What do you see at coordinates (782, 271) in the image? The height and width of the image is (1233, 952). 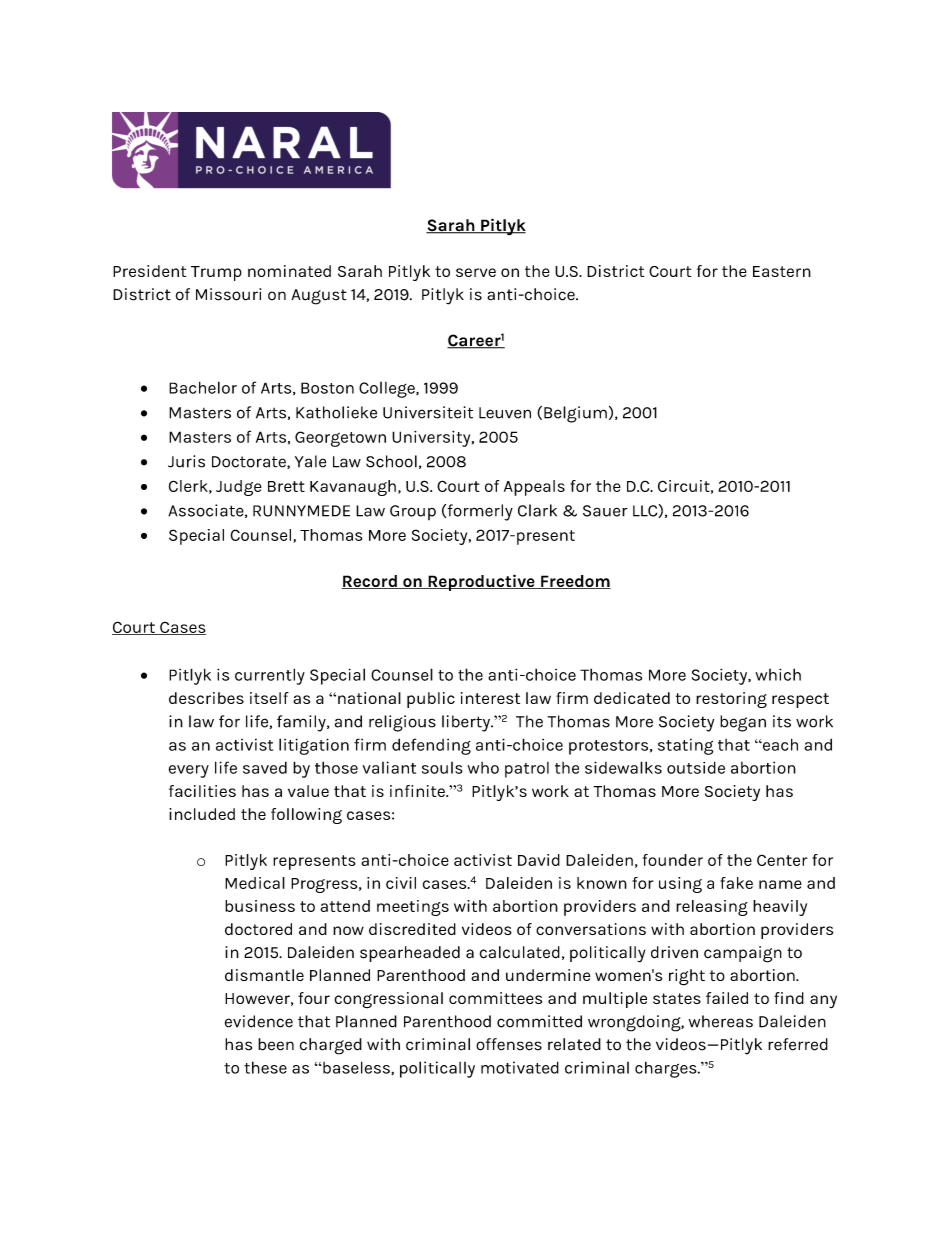 I see `Eastern` at bounding box center [782, 271].
